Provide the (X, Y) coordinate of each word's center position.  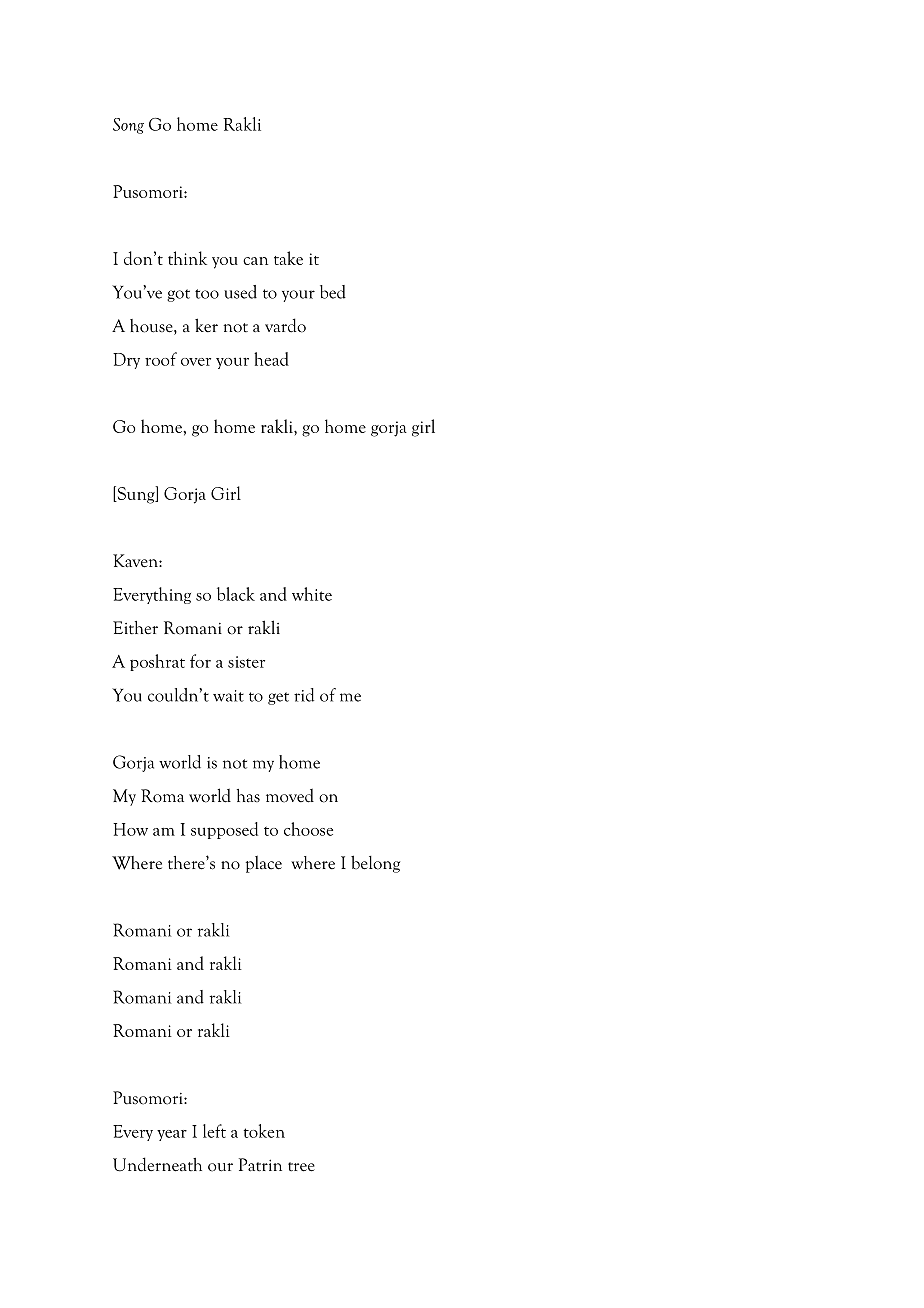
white (312, 594)
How (130, 829)
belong (375, 864)
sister (246, 662)
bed (333, 292)
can (255, 261)
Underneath (157, 1164)
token (264, 1131)
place (264, 864)
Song (128, 126)
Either (135, 627)
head (271, 359)
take (288, 258)
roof (161, 359)
